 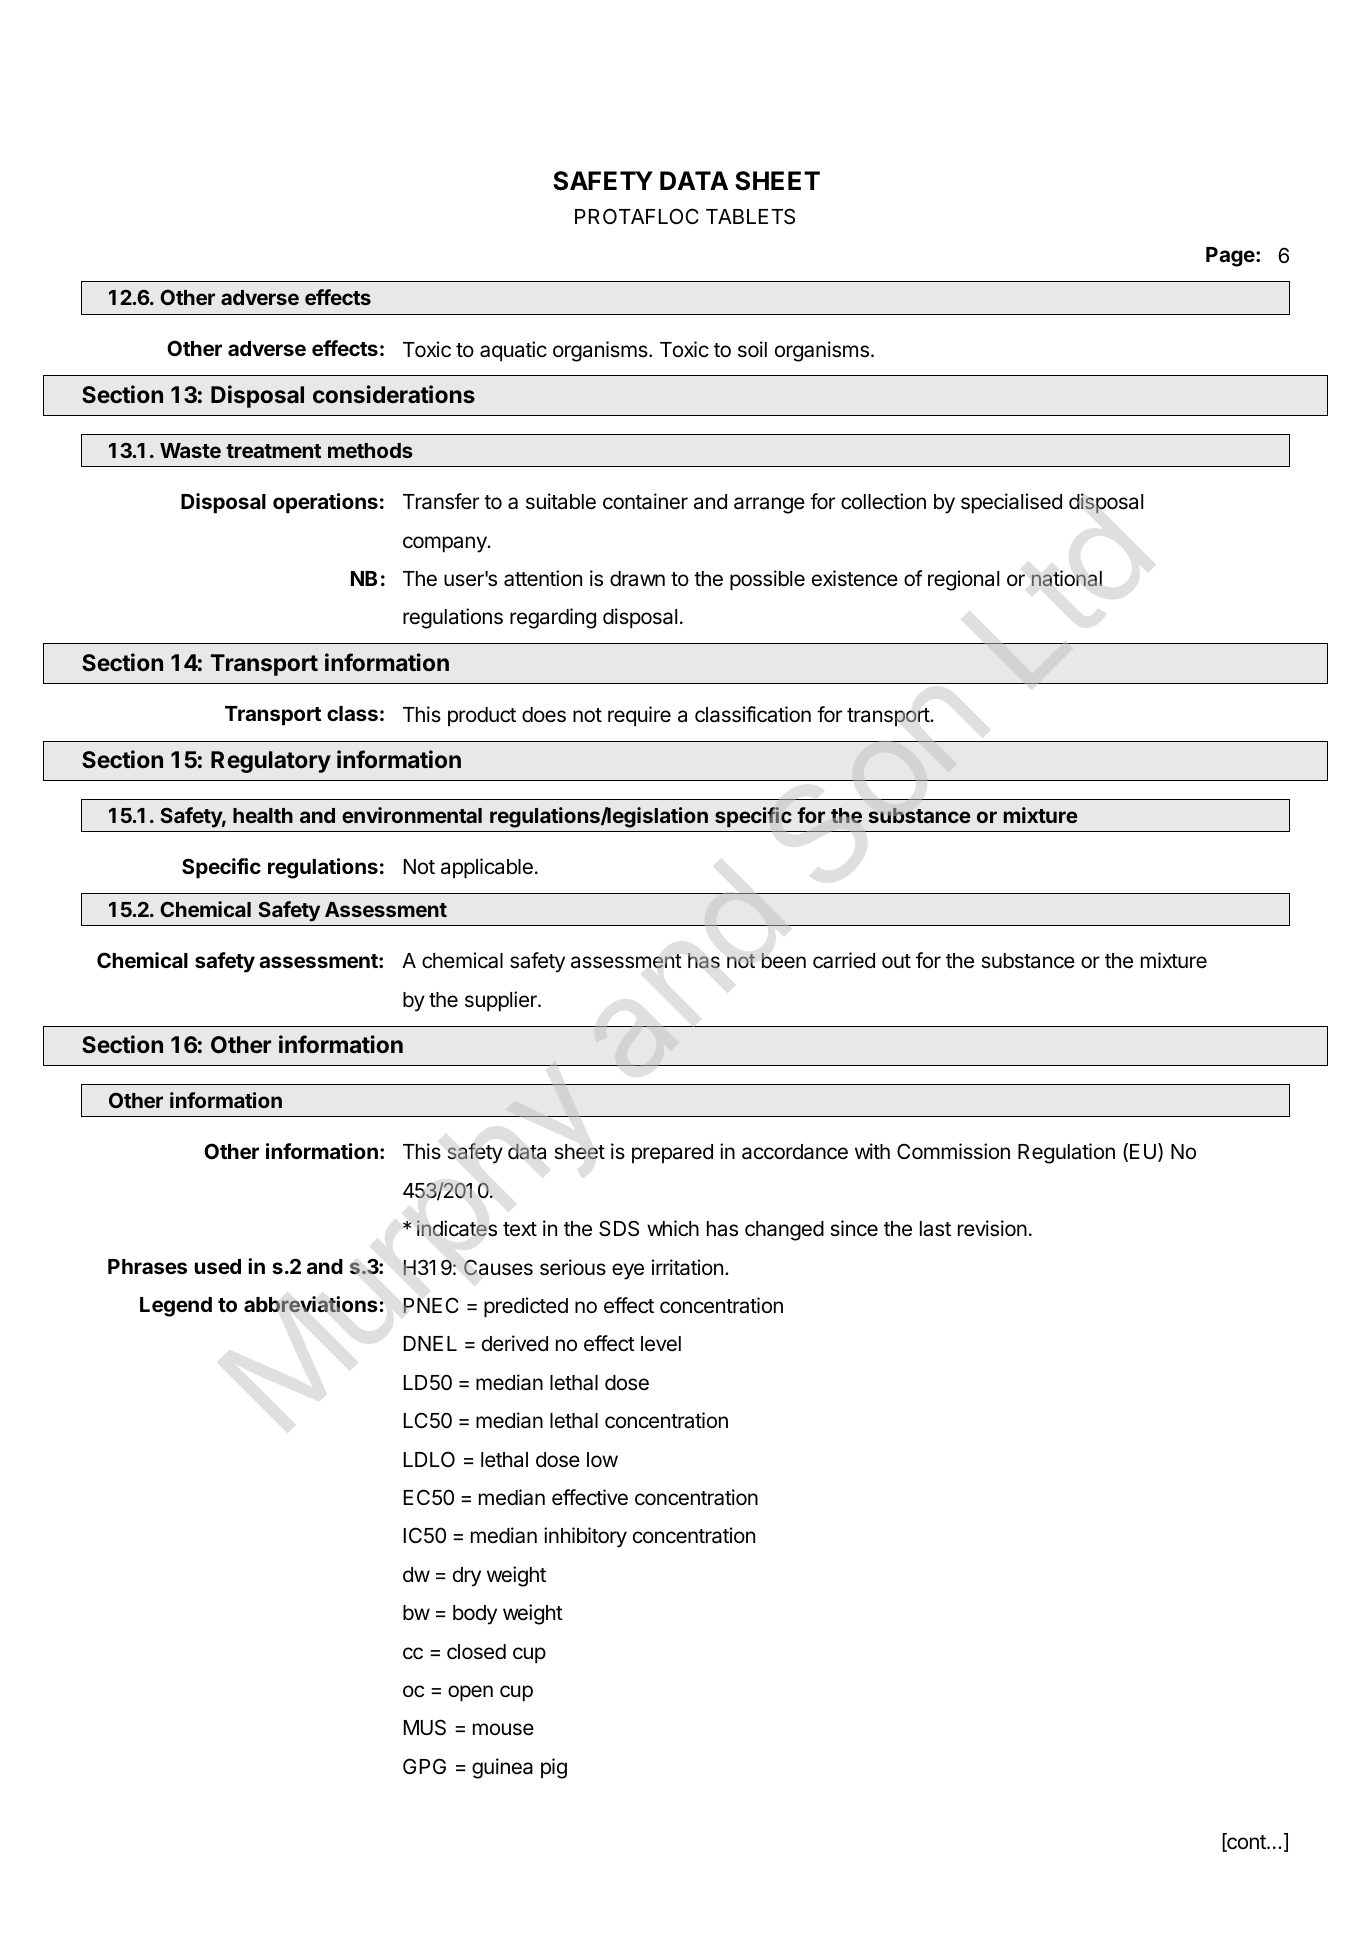 What do you see at coordinates (752, 349) in the screenshot?
I see `soil` at bounding box center [752, 349].
